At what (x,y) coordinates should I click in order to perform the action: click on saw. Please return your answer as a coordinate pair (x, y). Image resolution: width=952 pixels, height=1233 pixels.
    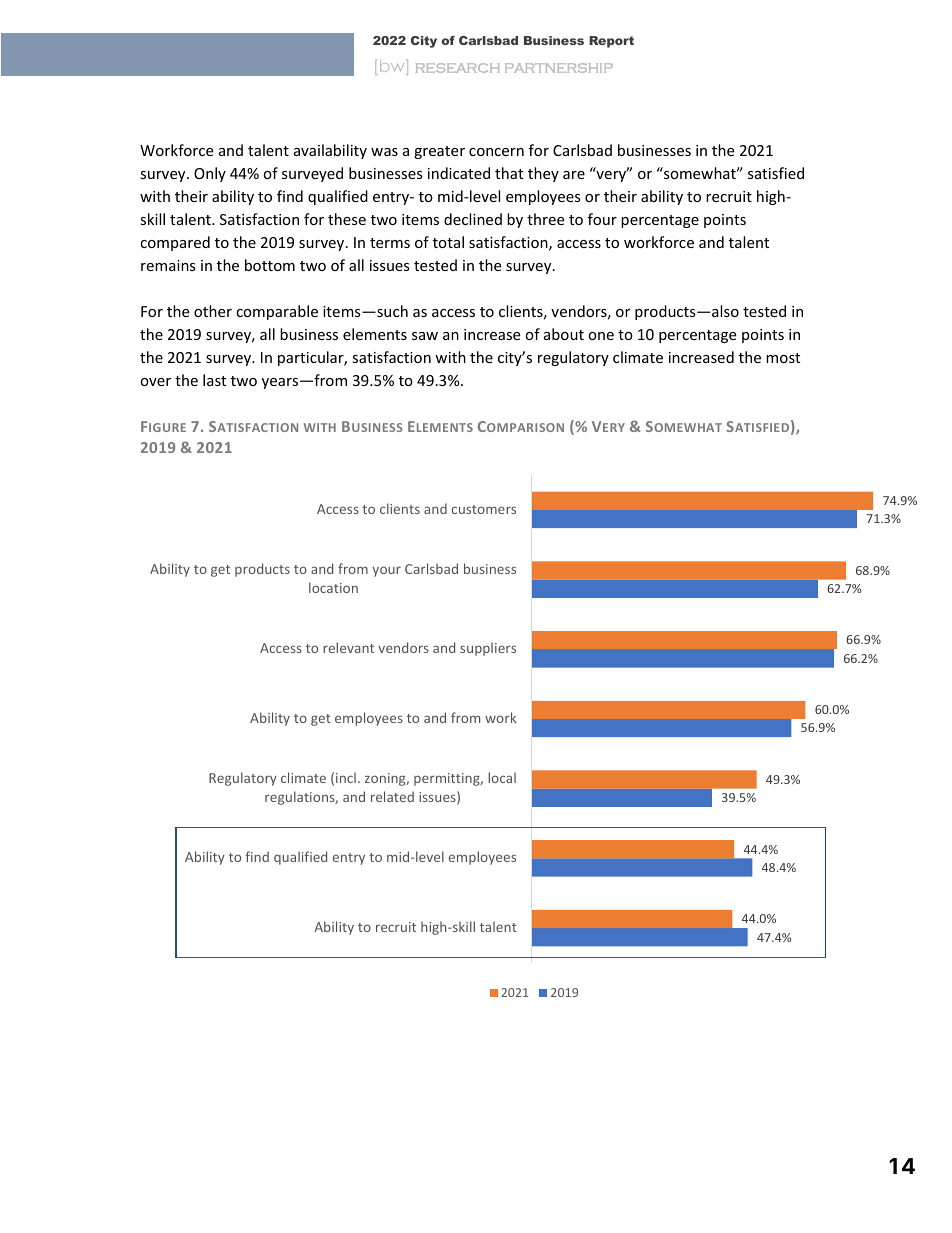
    Looking at the image, I should click on (425, 336).
